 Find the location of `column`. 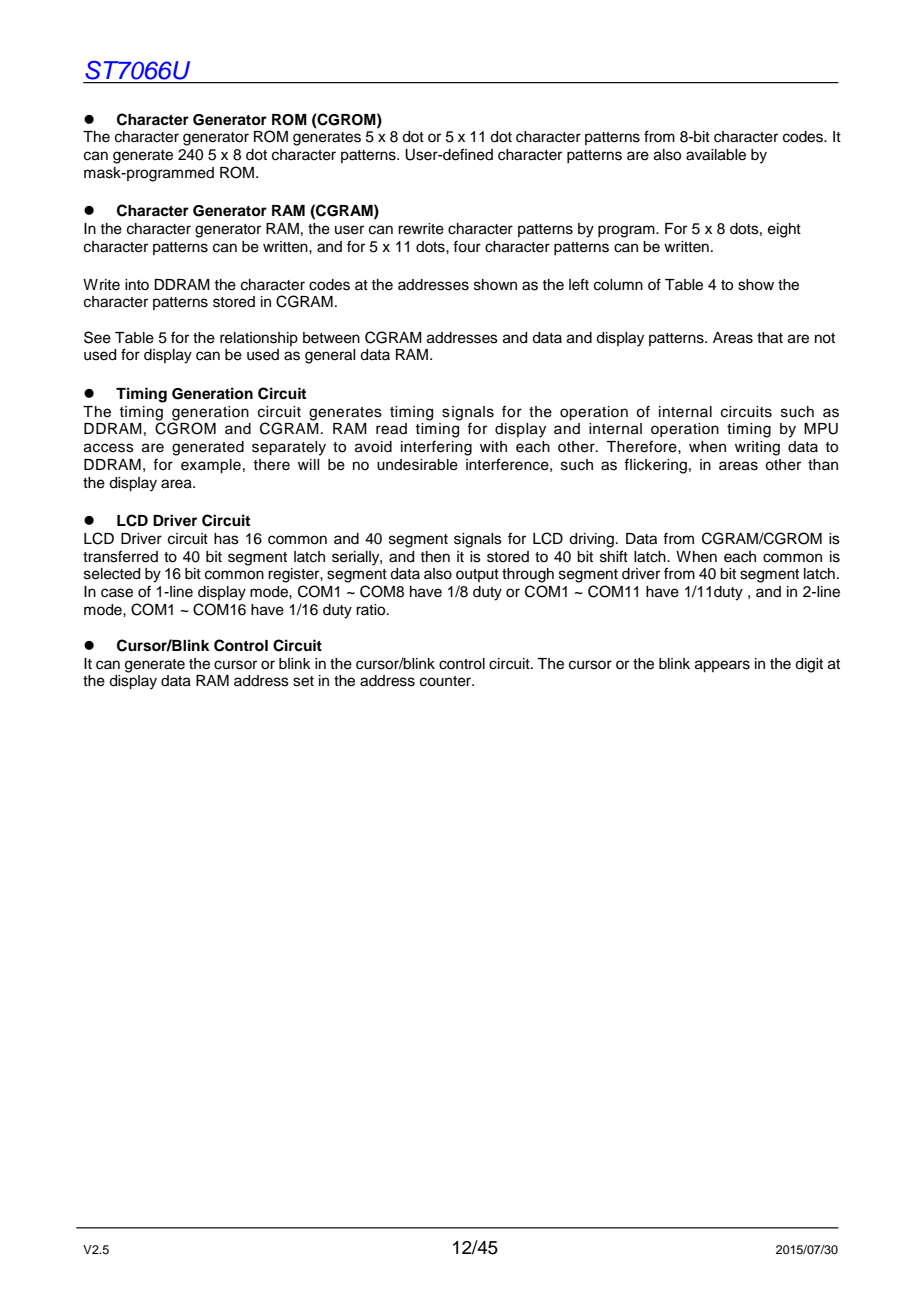

column is located at coordinates (618, 285).
